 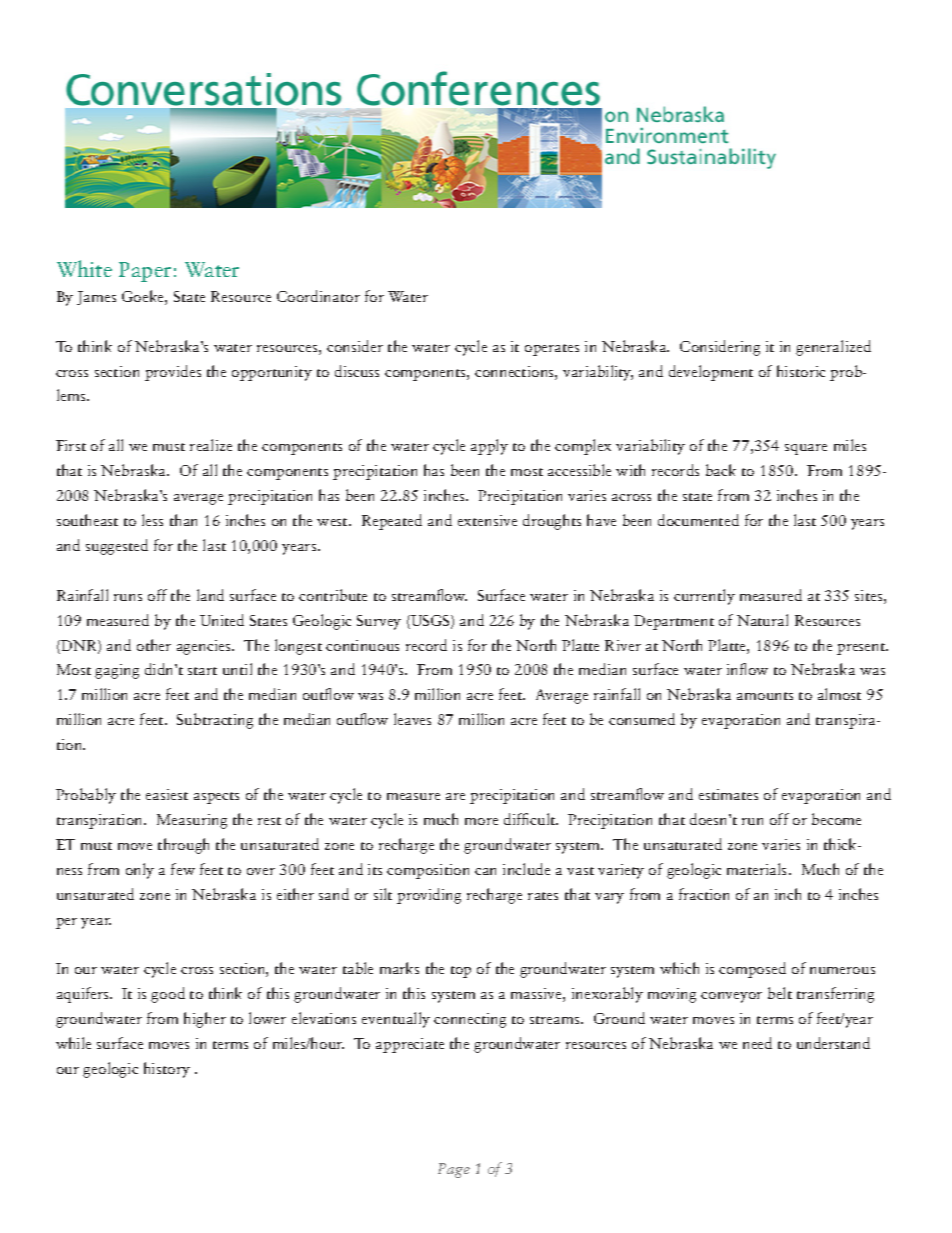 I want to click on extensive, so click(x=487, y=520).
